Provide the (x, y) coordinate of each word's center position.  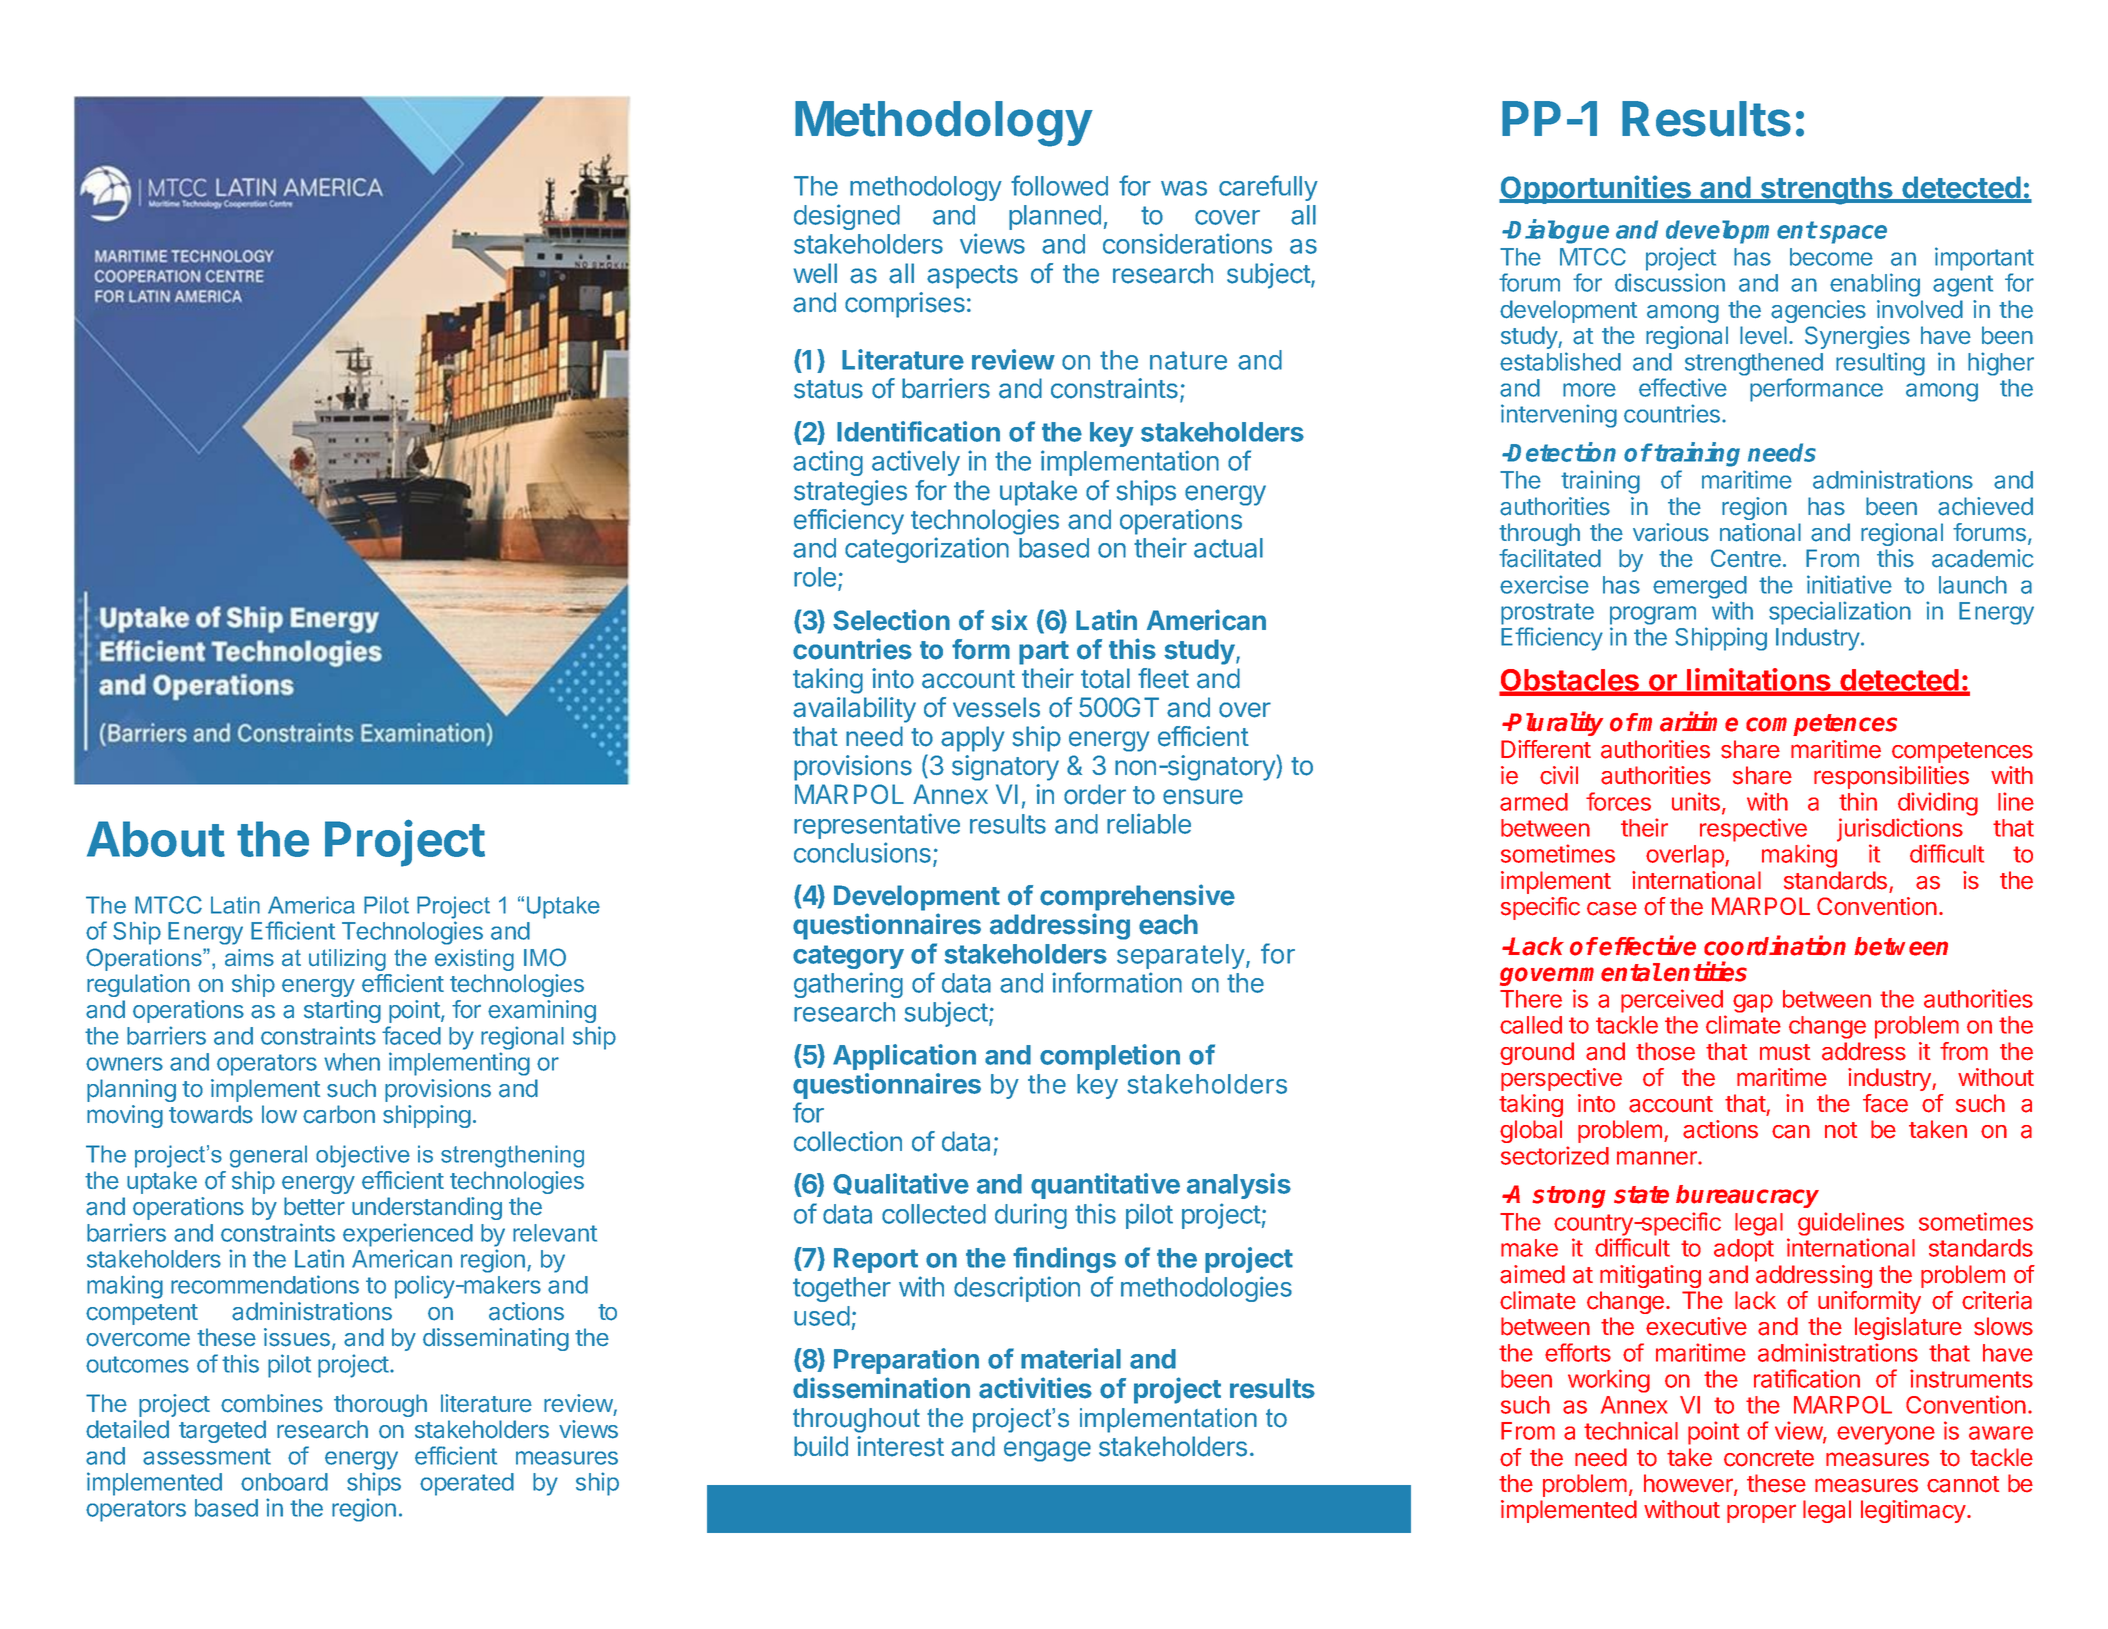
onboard (284, 1482)
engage (1047, 1451)
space (1853, 234)
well (815, 273)
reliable (1149, 823)
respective (1753, 830)
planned (1055, 217)
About (156, 839)
